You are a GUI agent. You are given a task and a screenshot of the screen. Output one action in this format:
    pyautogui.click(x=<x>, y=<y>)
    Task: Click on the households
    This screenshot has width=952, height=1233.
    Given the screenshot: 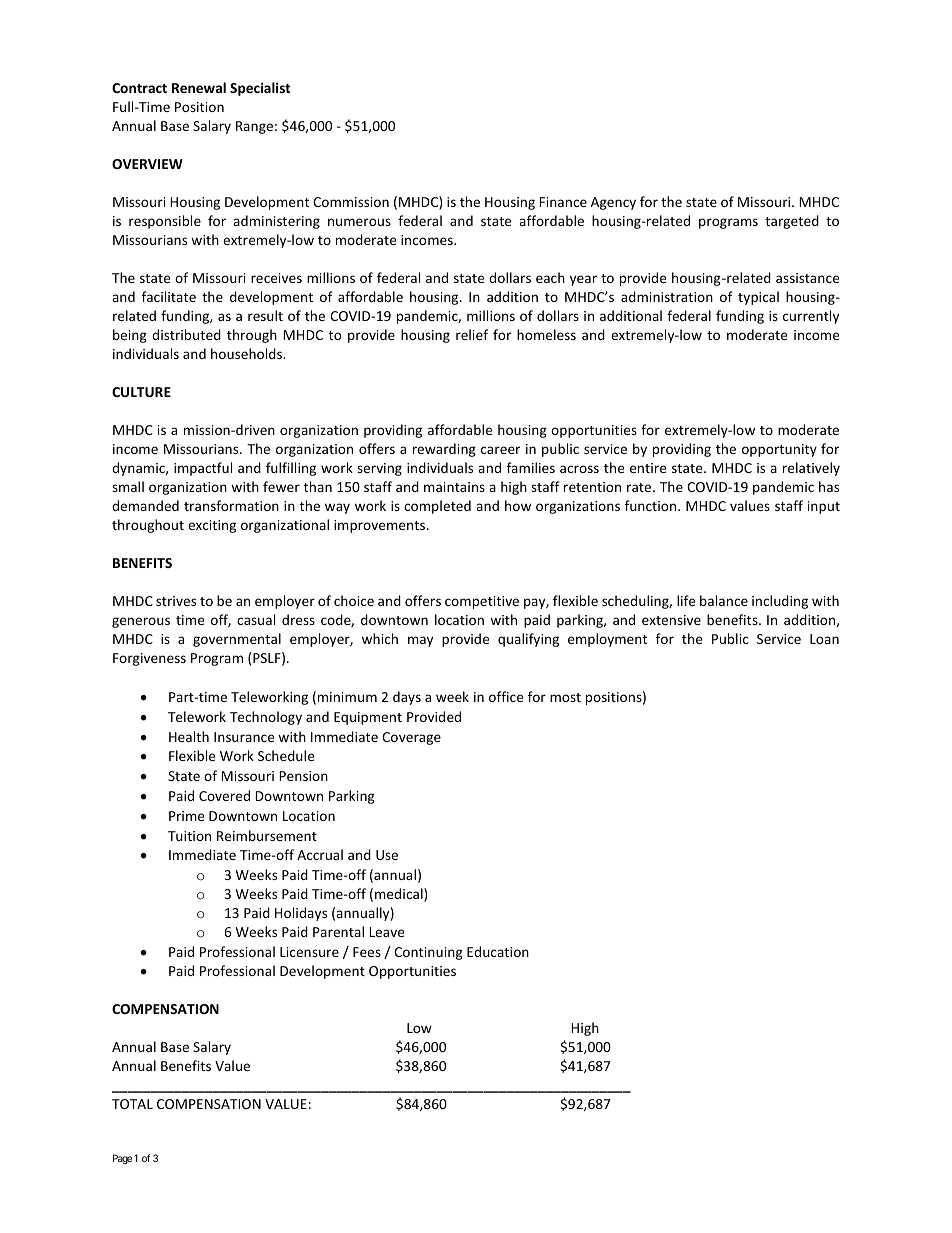 What is the action you would take?
    pyautogui.click(x=248, y=353)
